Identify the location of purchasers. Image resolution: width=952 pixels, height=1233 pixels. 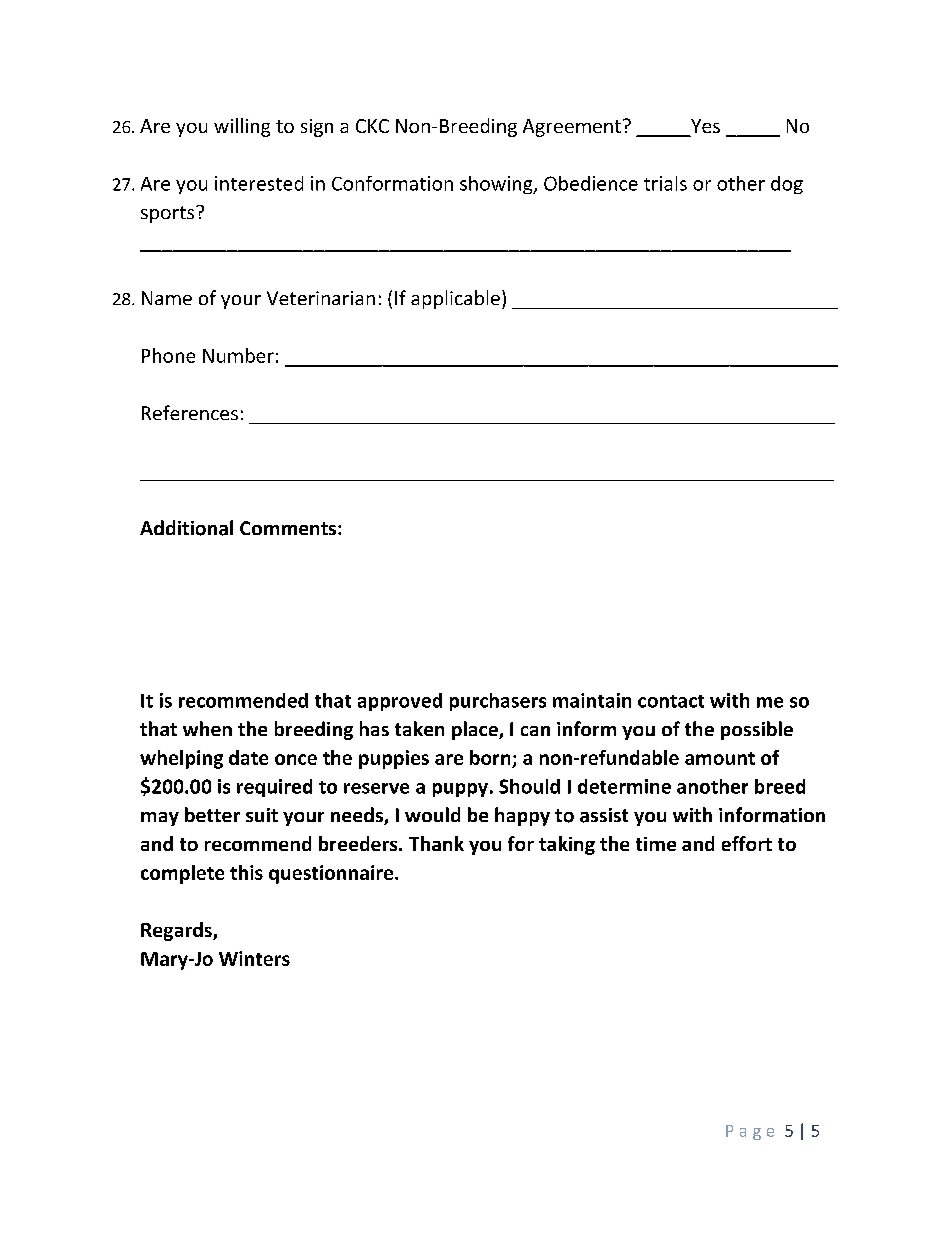
(498, 702).
